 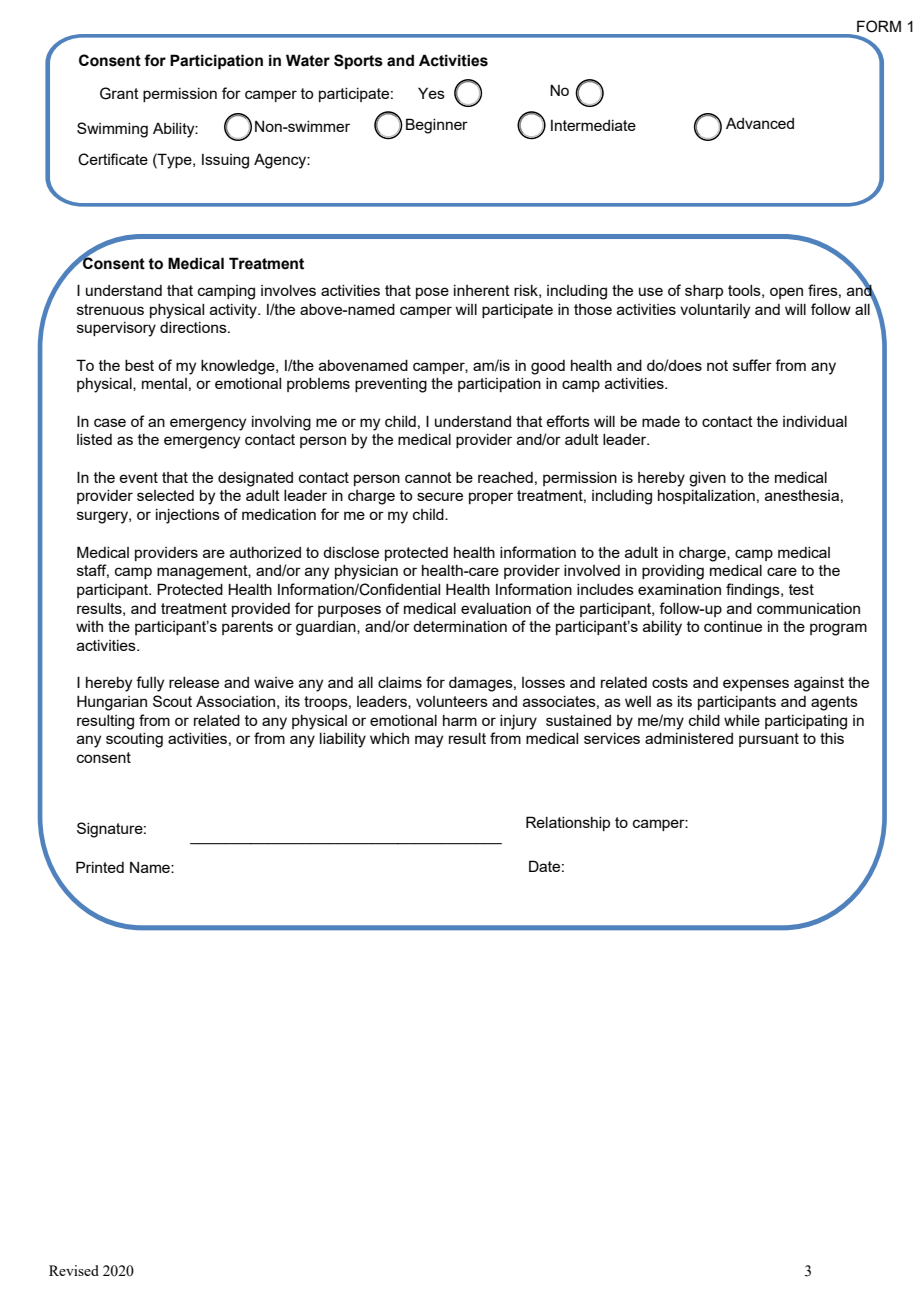 I want to click on Advanced, so click(x=760, y=123).
